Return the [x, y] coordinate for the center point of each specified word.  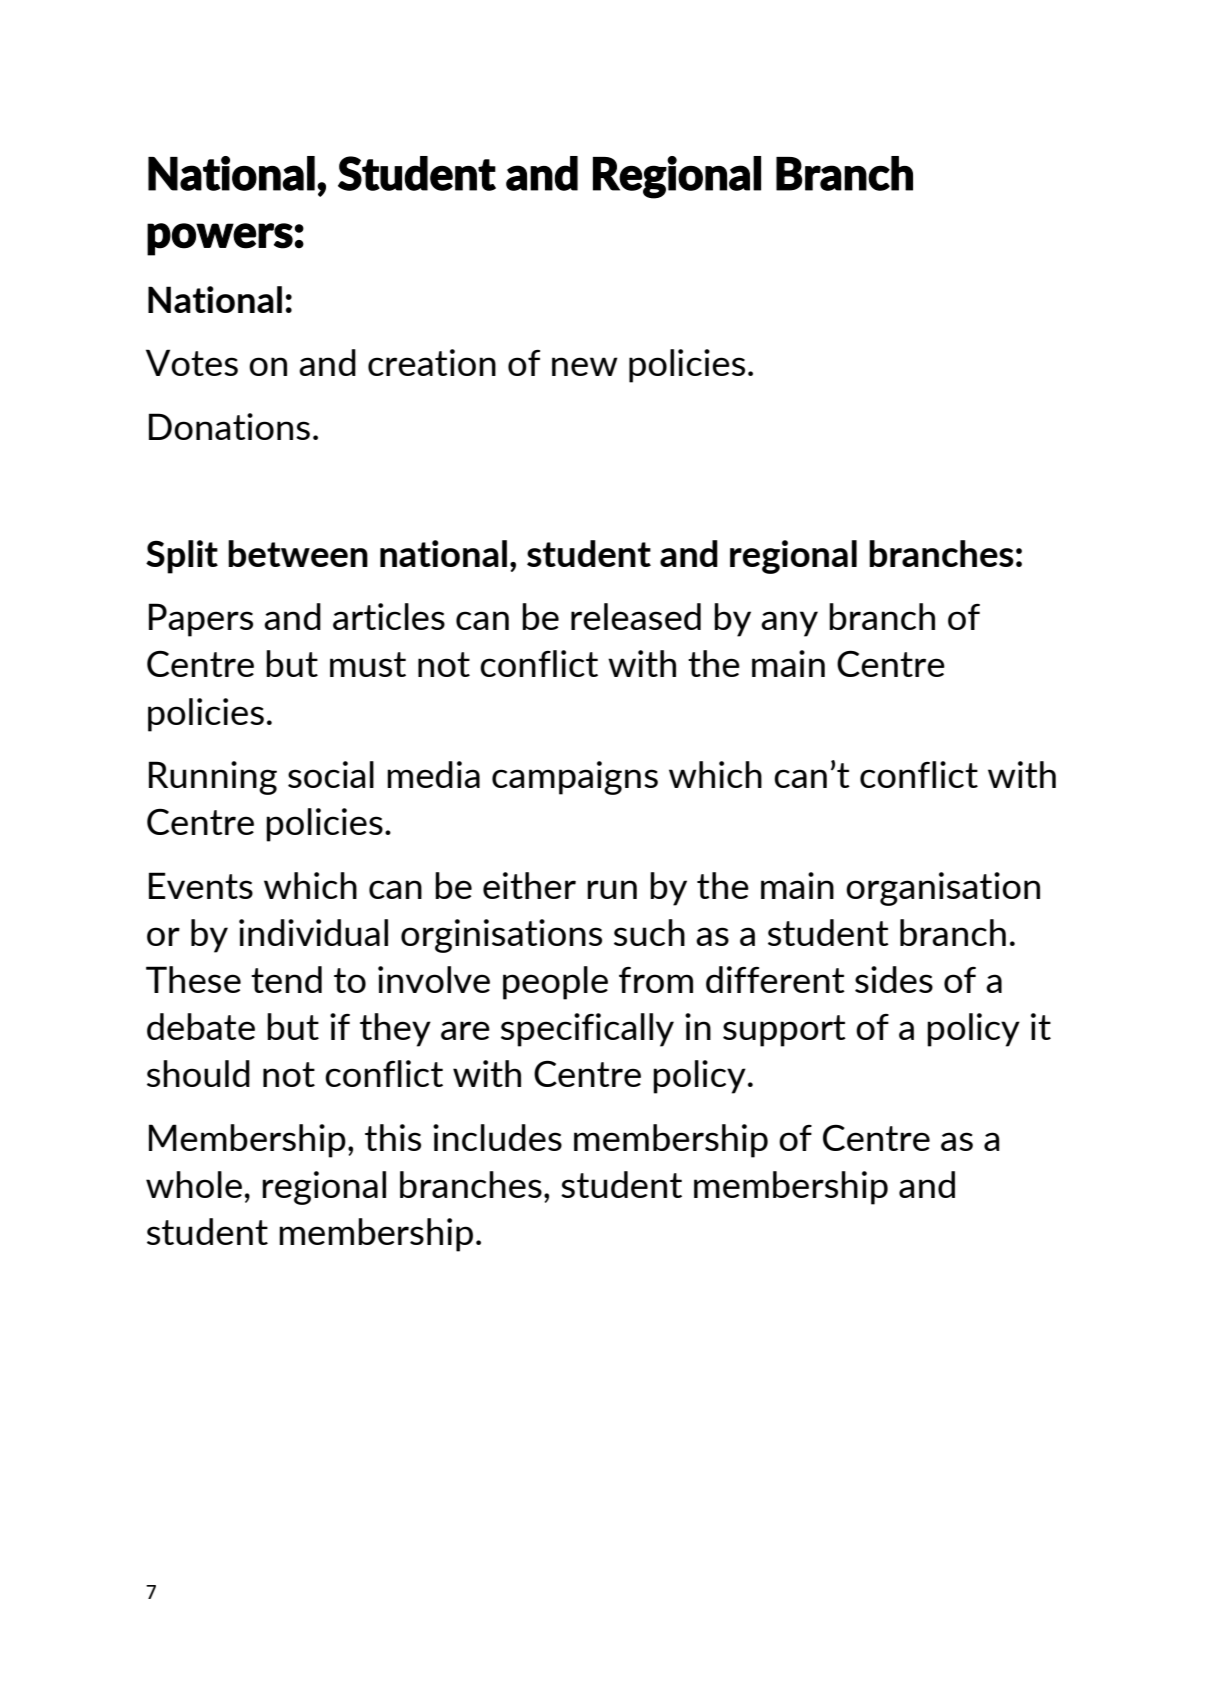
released [636, 616]
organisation [943, 889]
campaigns [575, 778]
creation [432, 362]
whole [194, 1184]
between [298, 553]
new [585, 366]
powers [220, 239]
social [331, 774]
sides [894, 979]
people [555, 983]
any [789, 624]
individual [313, 932]
